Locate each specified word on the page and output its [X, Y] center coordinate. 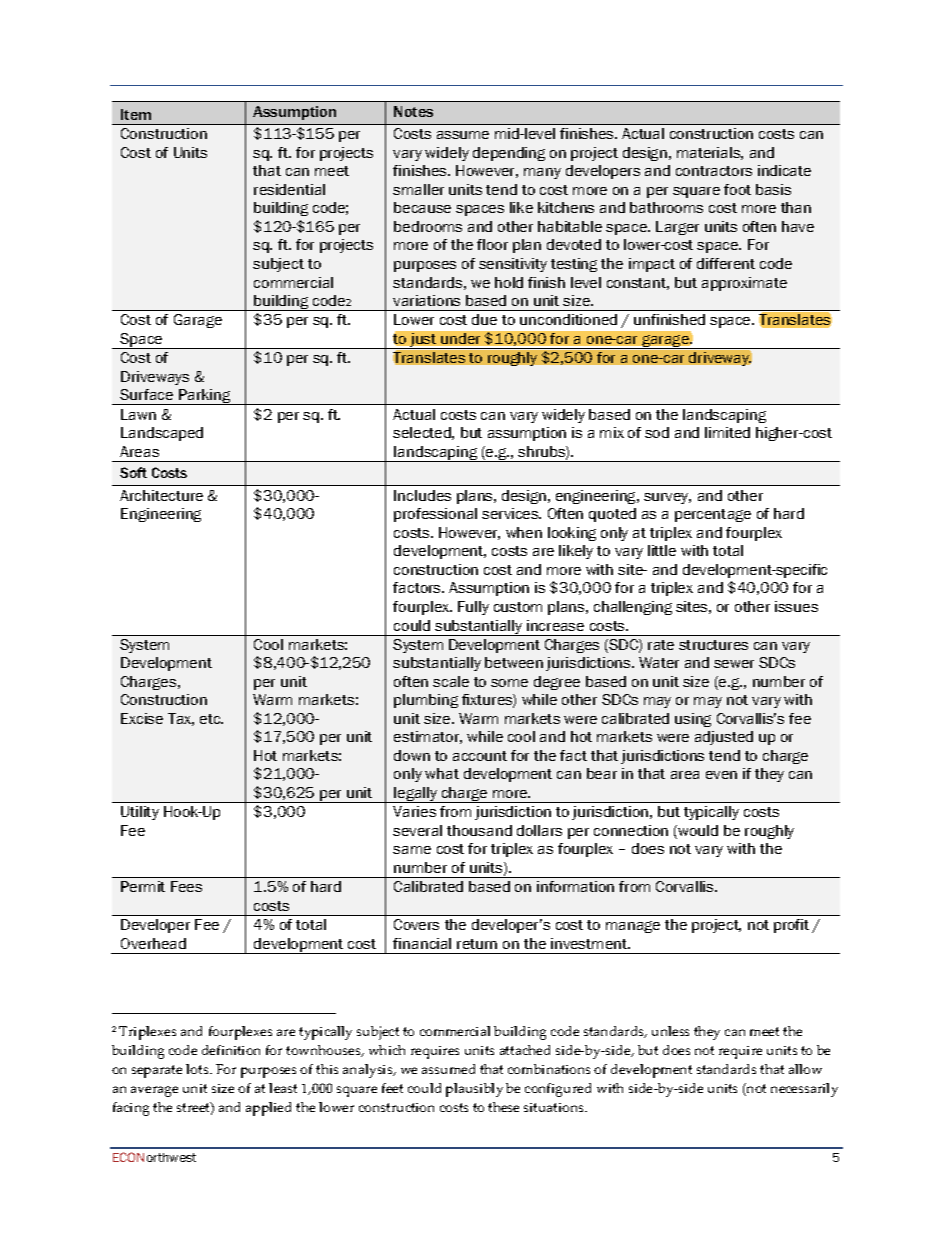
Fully [473, 608]
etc [211, 719]
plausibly [474, 1090]
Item [136, 114]
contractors [714, 171]
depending [509, 154]
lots [198, 1069]
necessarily [804, 1090]
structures [713, 645]
